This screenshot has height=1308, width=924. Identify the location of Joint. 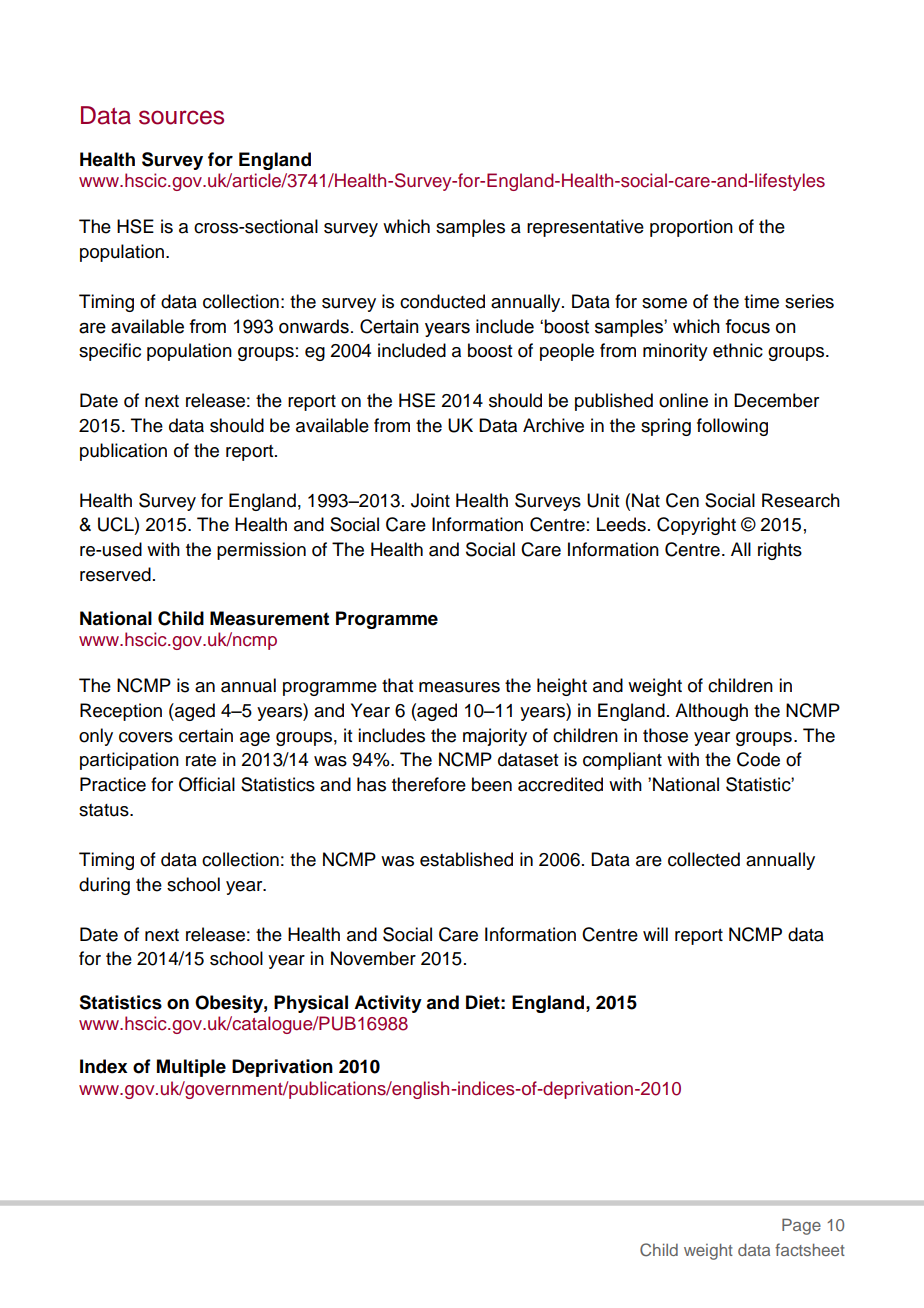
(430, 500).
